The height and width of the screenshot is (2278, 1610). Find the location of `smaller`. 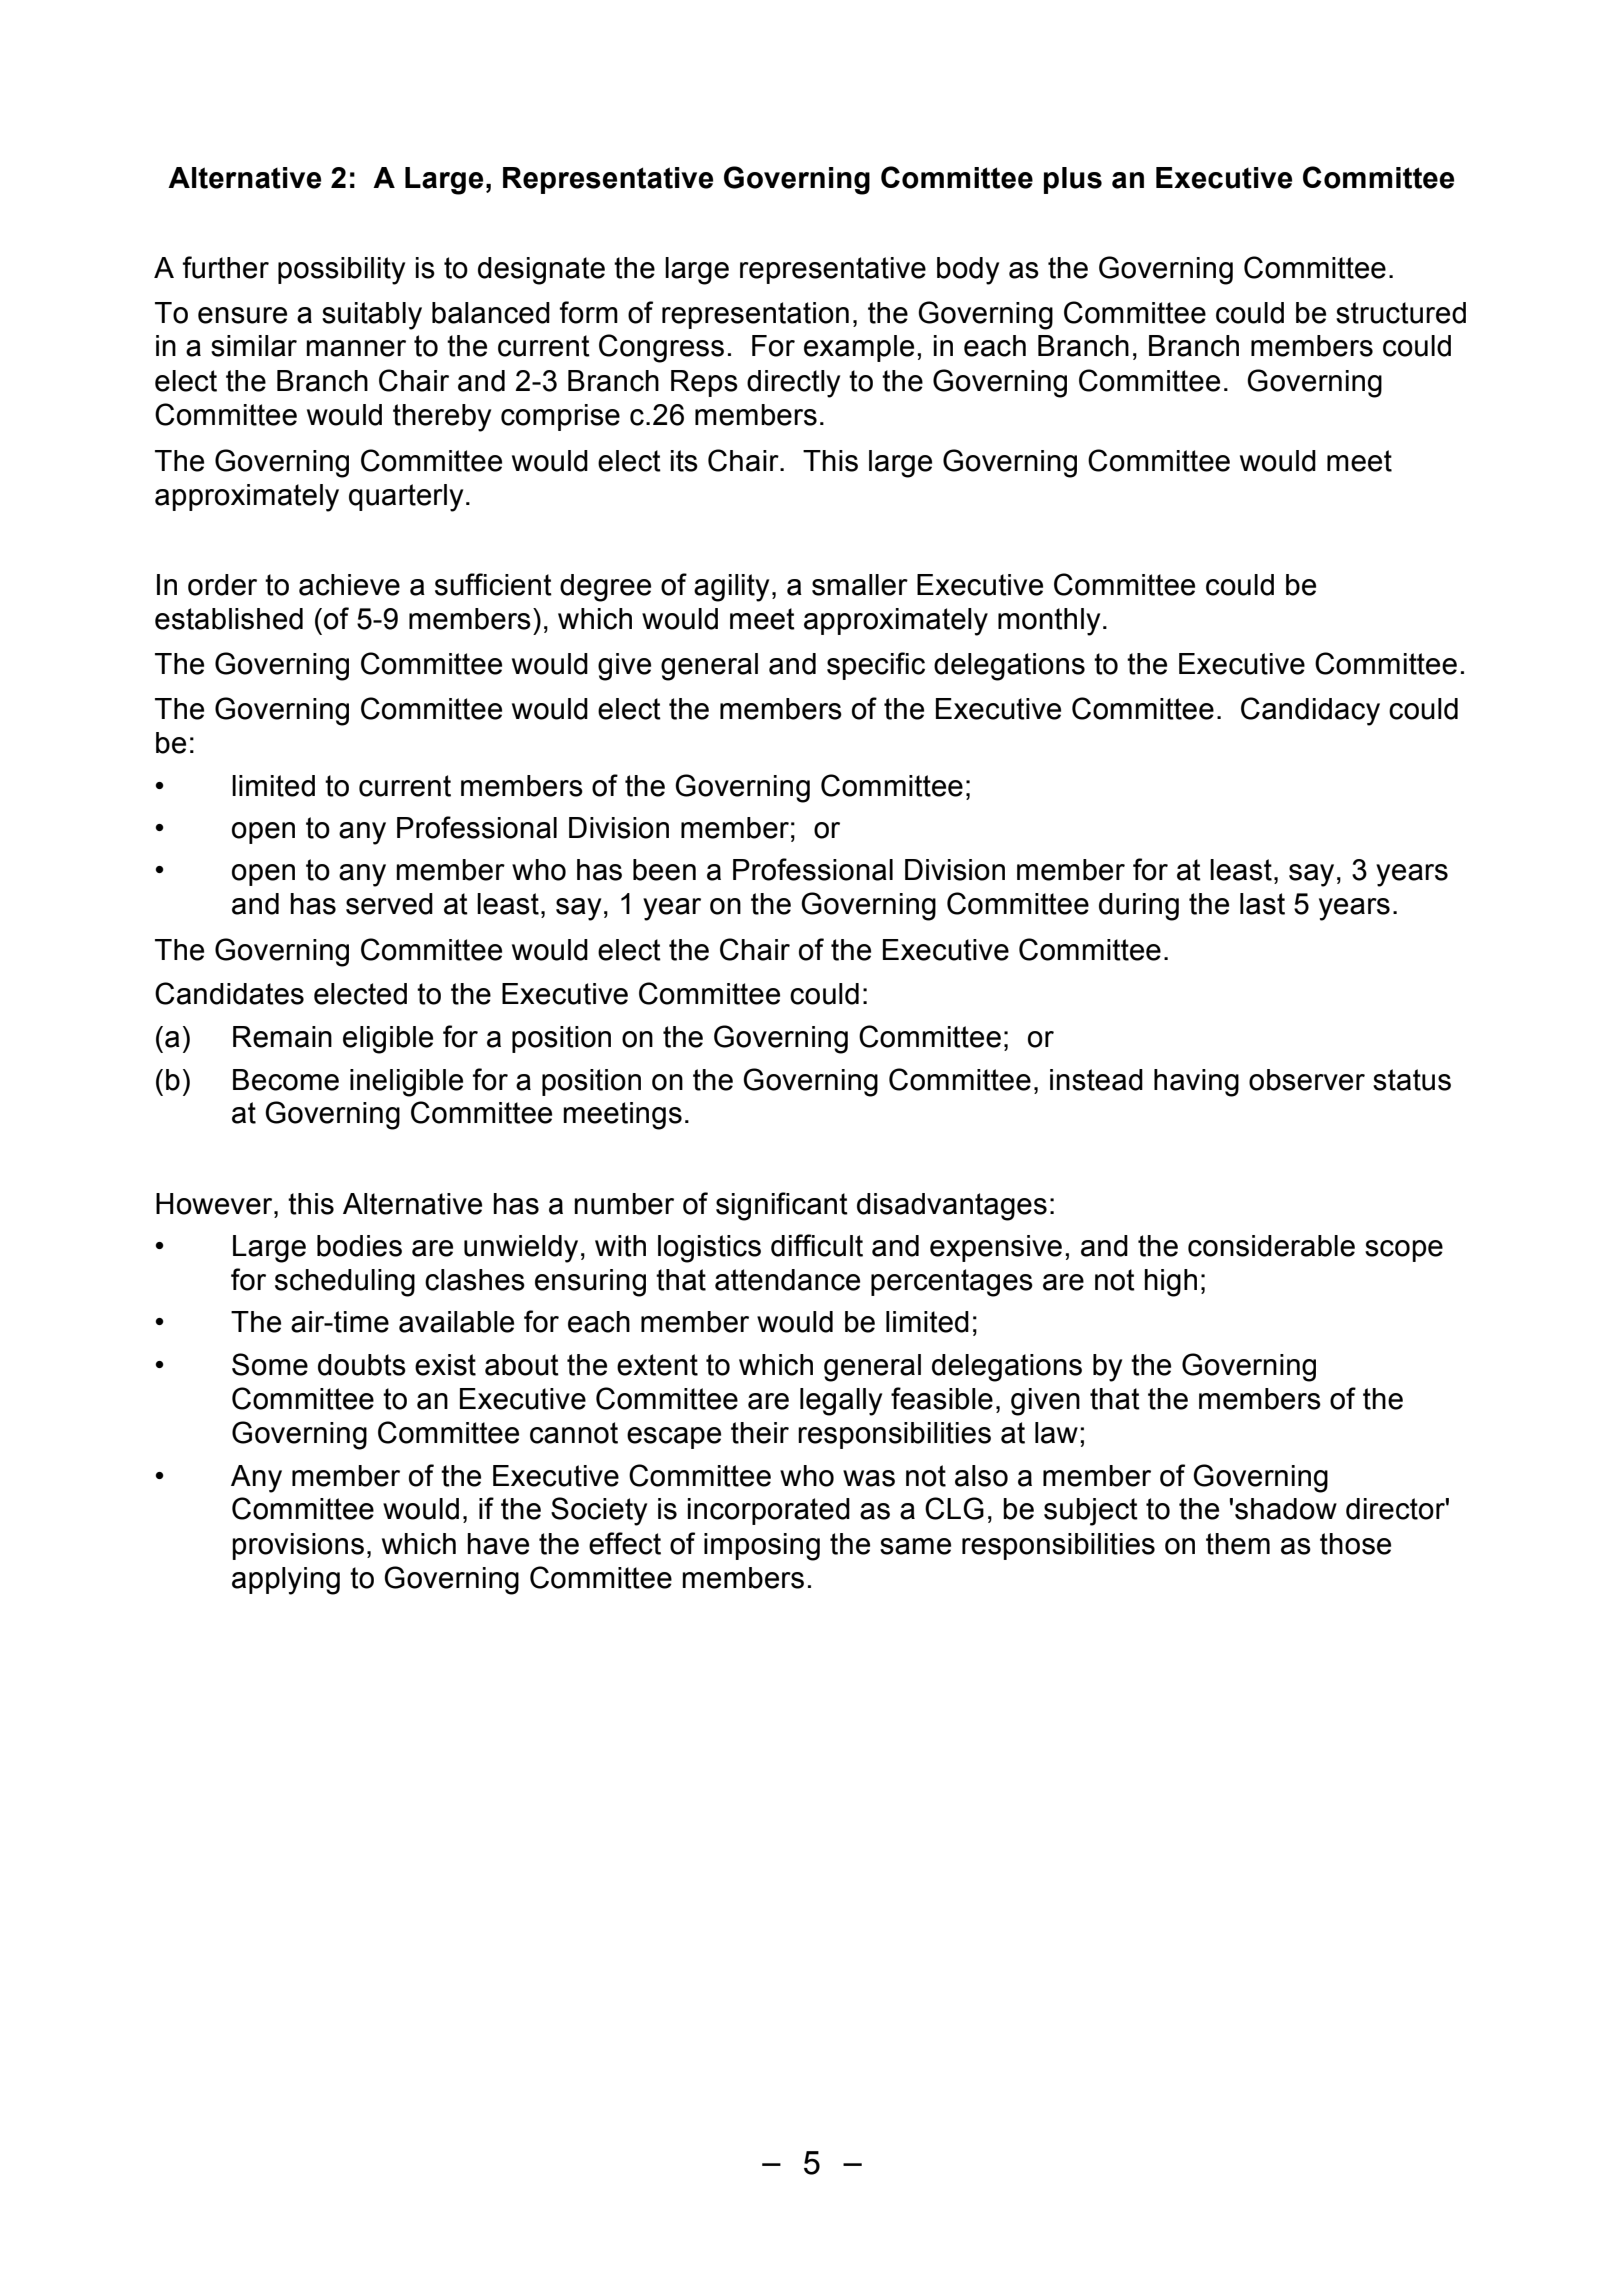

smaller is located at coordinates (860, 585).
